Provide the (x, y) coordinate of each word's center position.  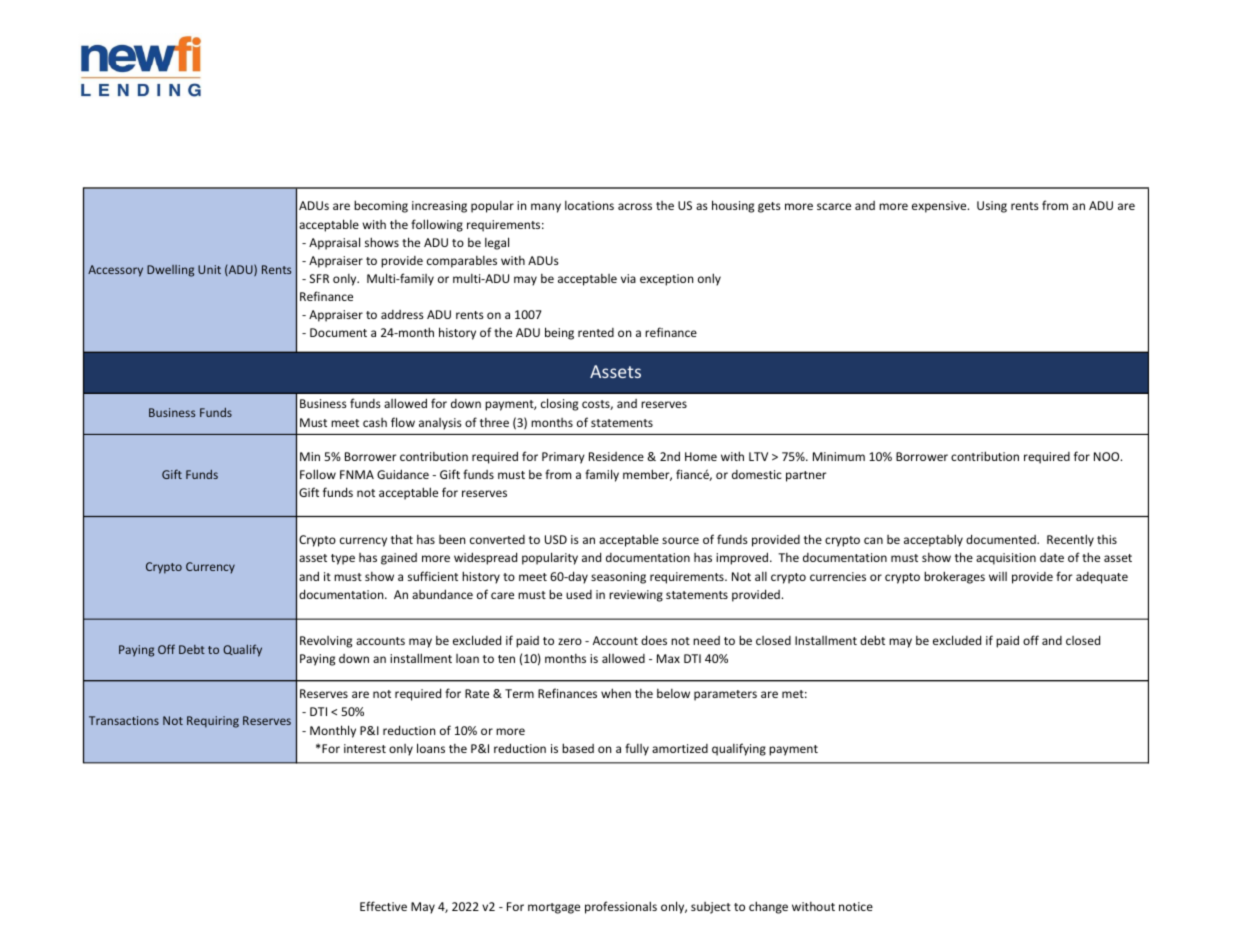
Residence (616, 456)
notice (856, 906)
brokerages (954, 577)
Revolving (326, 642)
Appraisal (334, 243)
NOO (1108, 456)
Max (668, 658)
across (635, 206)
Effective (383, 906)
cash (375, 422)
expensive (940, 207)
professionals (621, 907)
